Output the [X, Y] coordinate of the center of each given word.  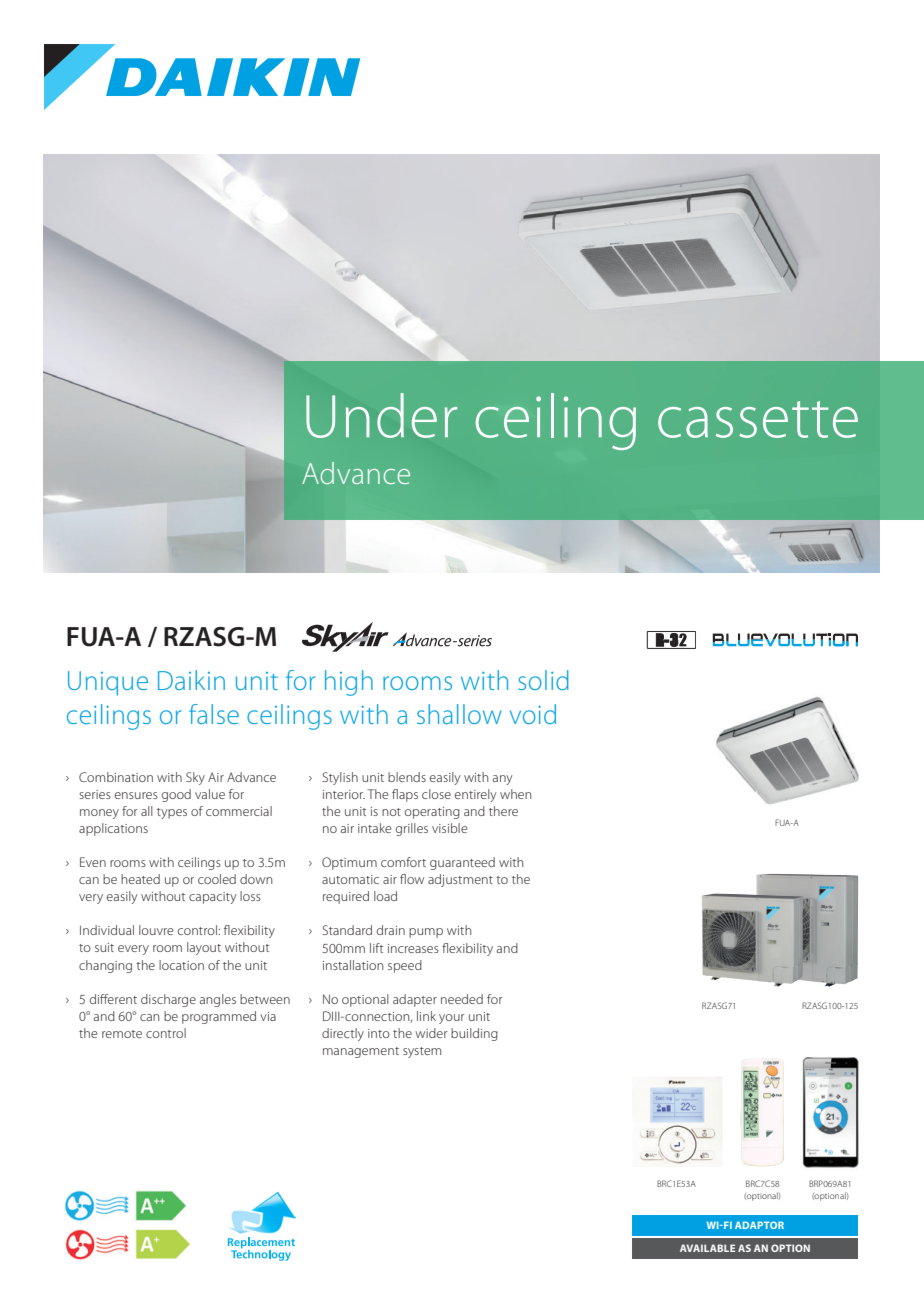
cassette [758, 419]
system [422, 1052]
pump [426, 933]
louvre [156, 930]
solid [543, 680]
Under [381, 415]
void [533, 714]
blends [407, 777]
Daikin [191, 680]
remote [122, 1034]
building [474, 1034]
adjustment [460, 880]
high [349, 683]
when [515, 794]
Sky [195, 778]
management [361, 1052]
